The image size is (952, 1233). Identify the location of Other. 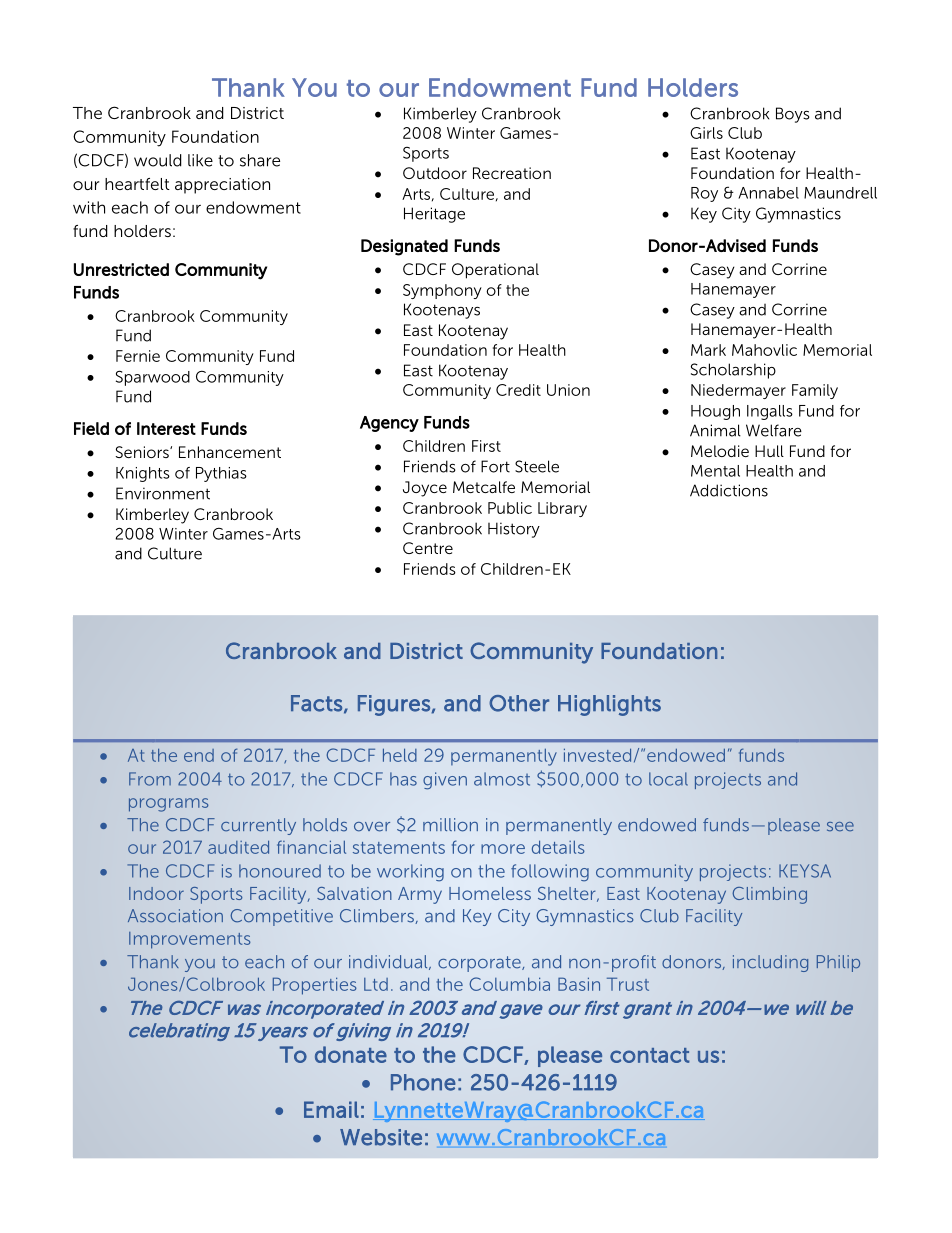
(519, 703).
